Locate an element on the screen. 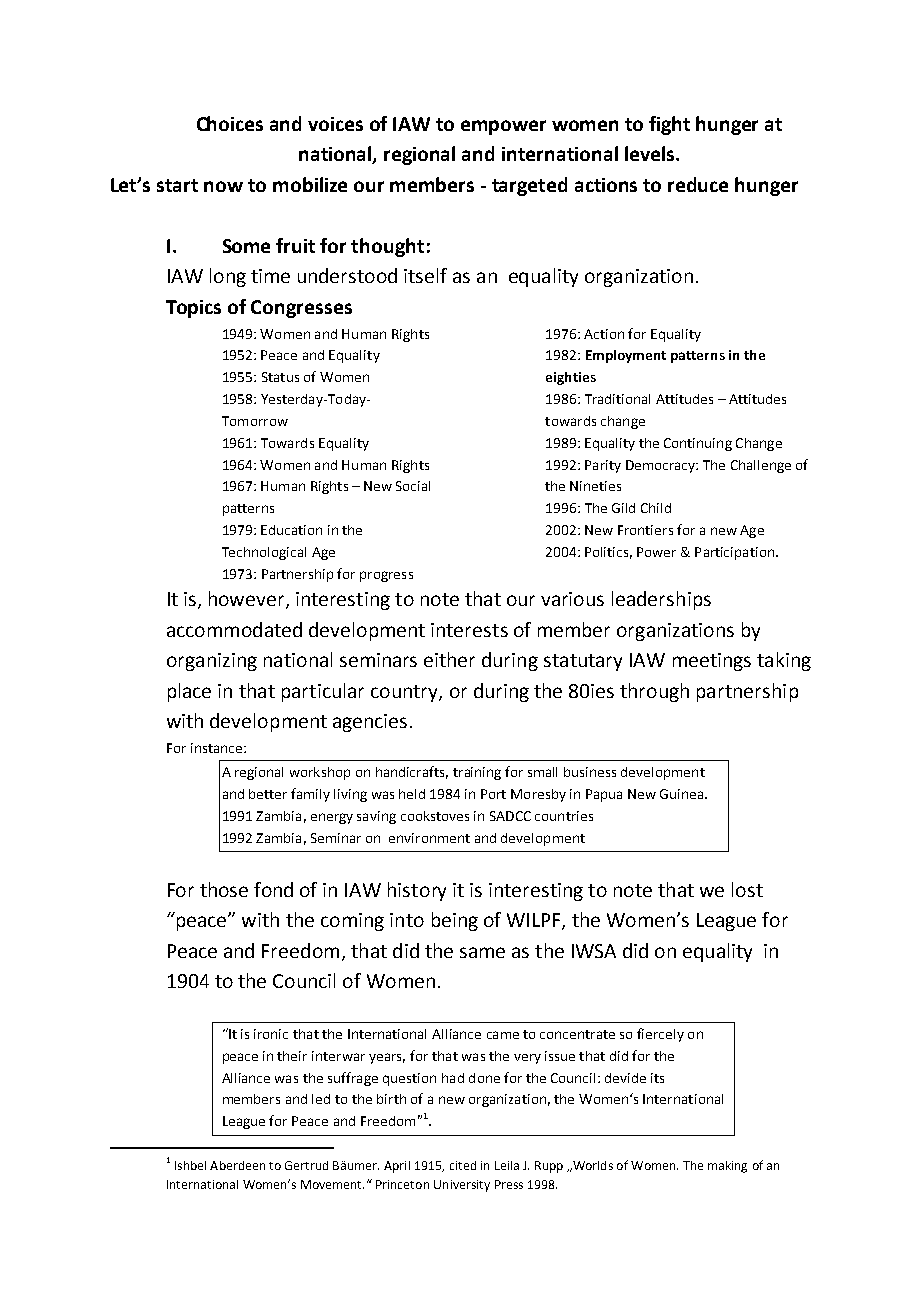 The width and height of the screenshot is (924, 1308). targeted is located at coordinates (529, 186).
